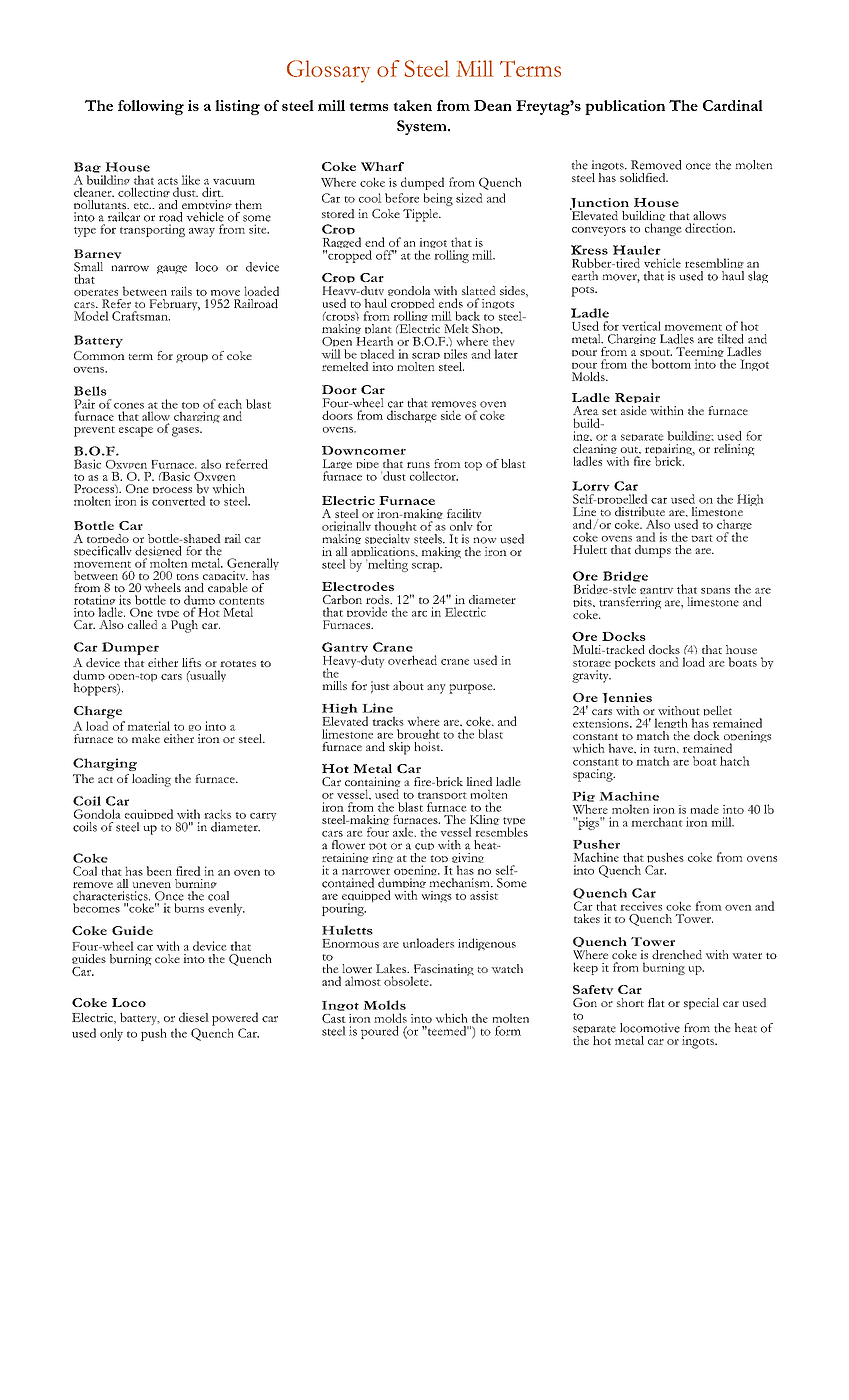 This screenshot has width=849, height=1400. Describe the element at coordinates (412, 105) in the screenshot. I see `taken` at that location.
